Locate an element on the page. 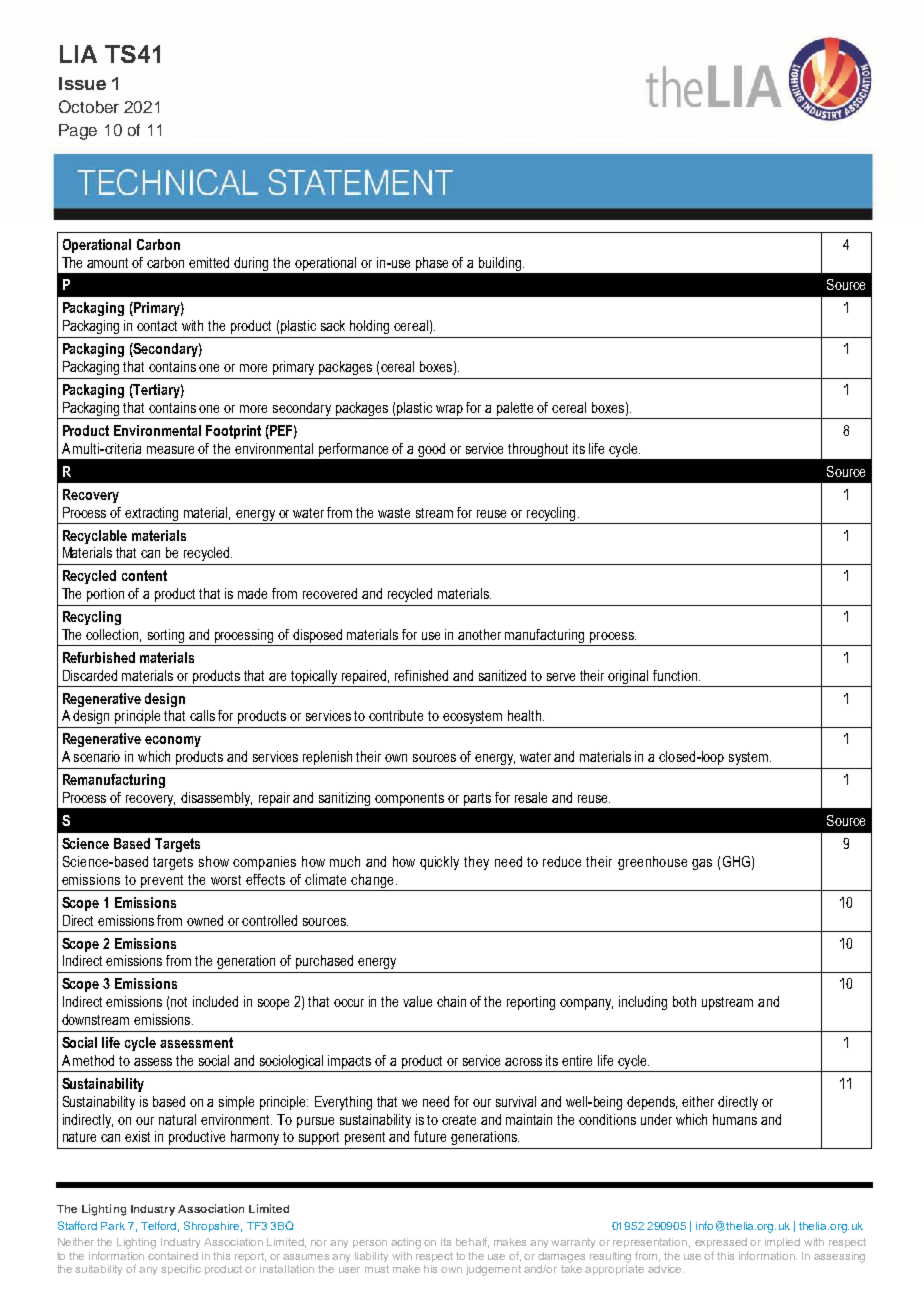  wrap is located at coordinates (449, 410).
